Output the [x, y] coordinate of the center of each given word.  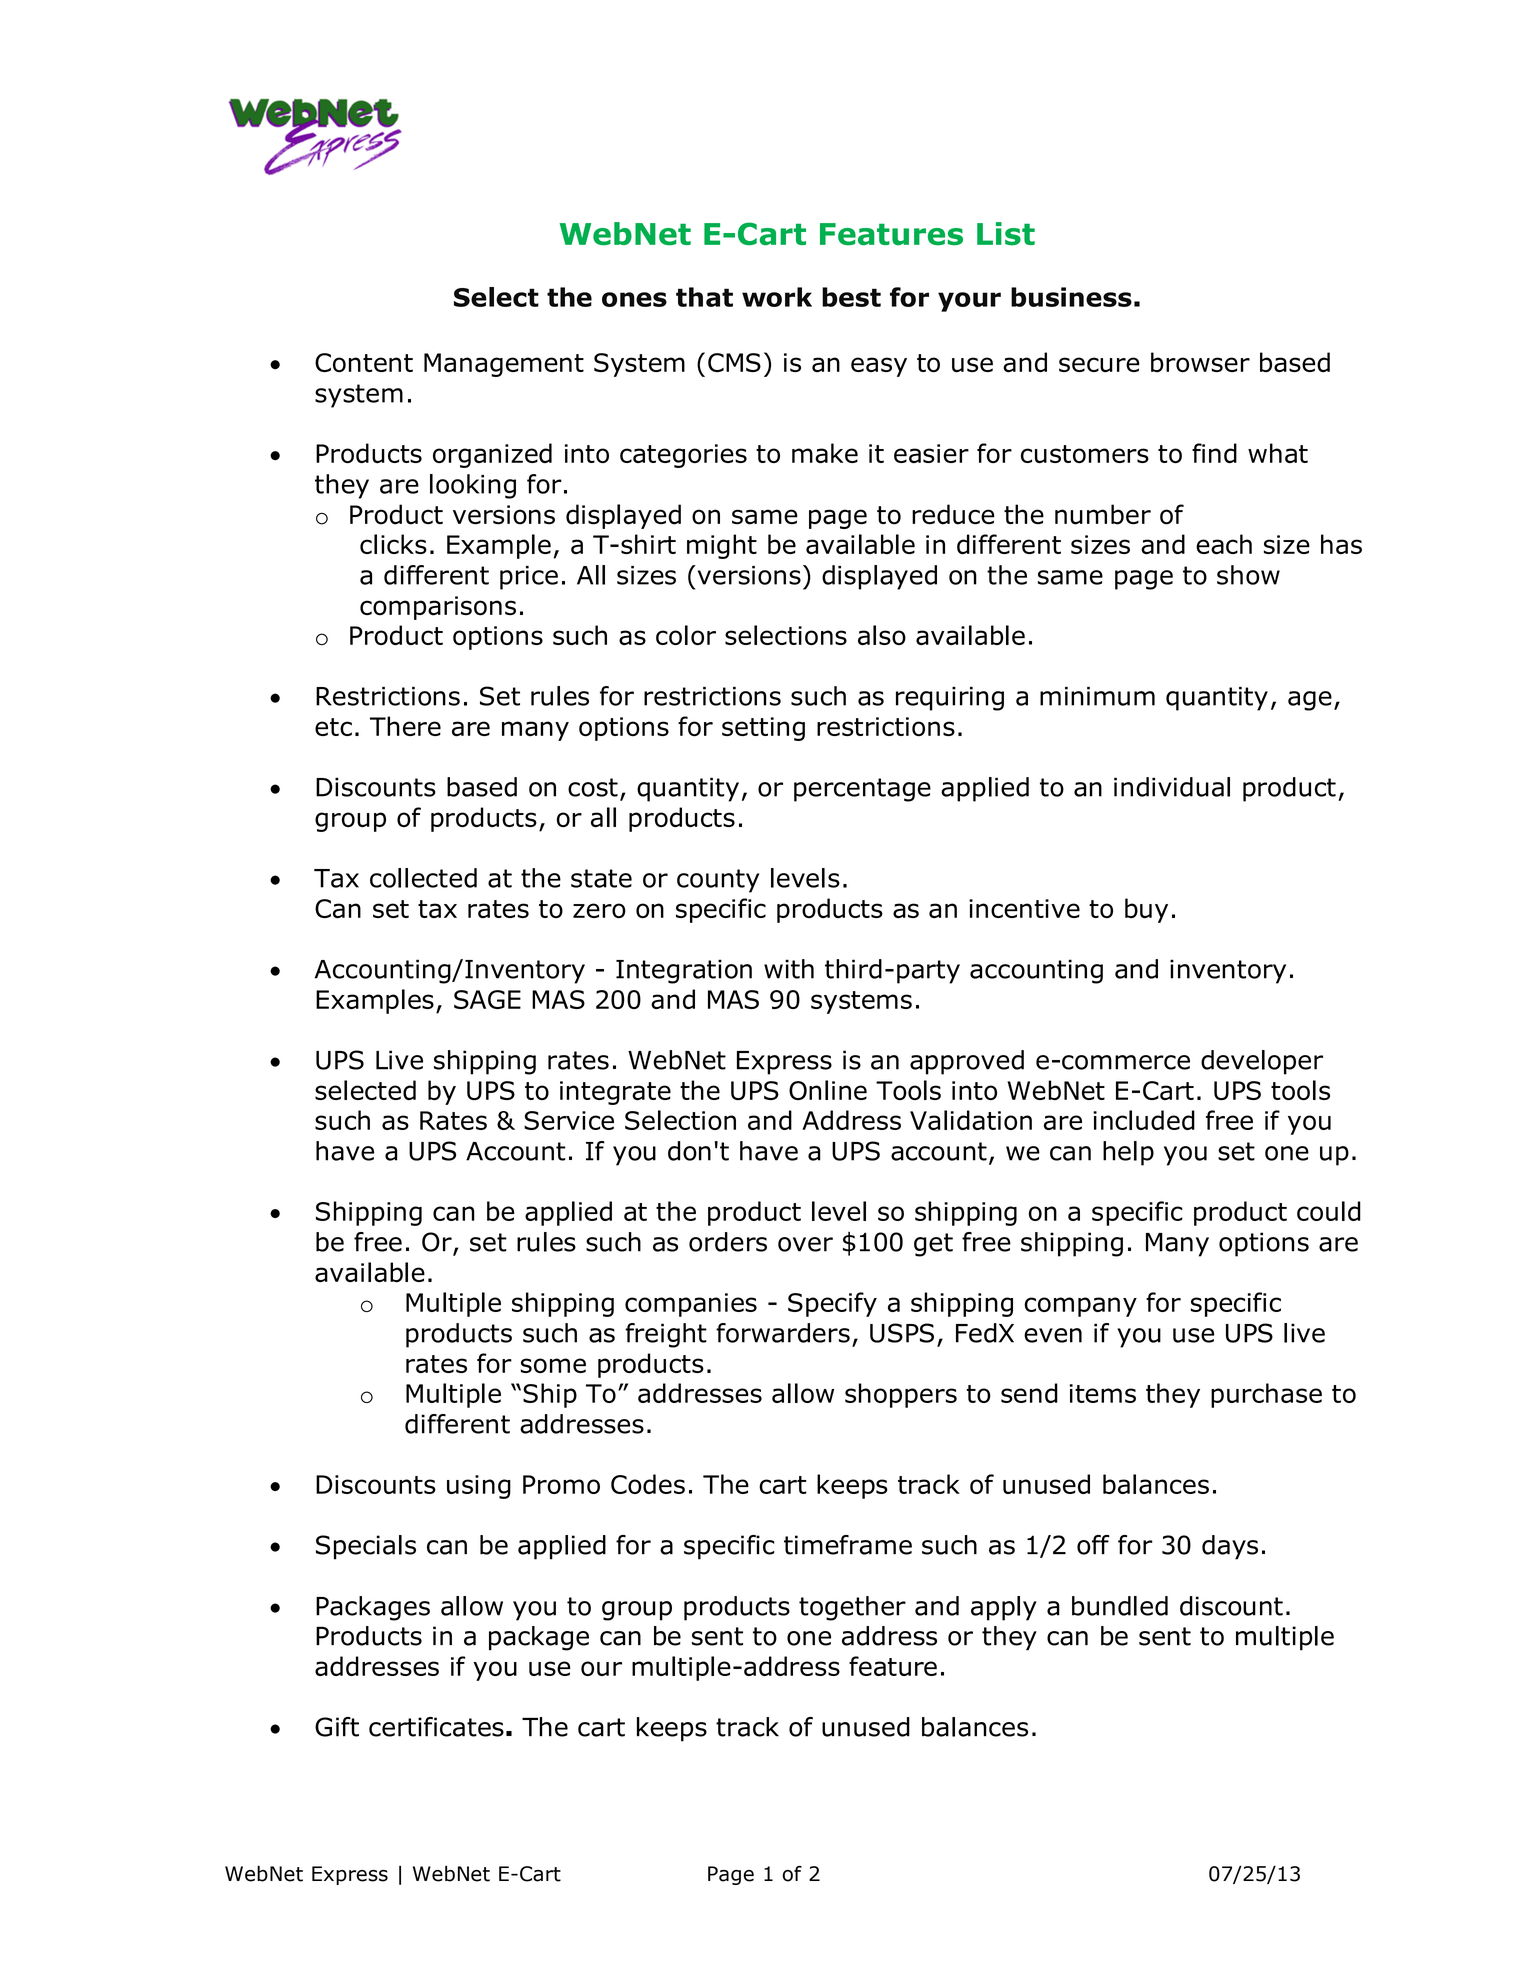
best [851, 297]
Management [504, 365]
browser [1200, 362]
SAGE [487, 999]
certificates [436, 1727]
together [852, 1608]
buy [1146, 910]
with [789, 969]
